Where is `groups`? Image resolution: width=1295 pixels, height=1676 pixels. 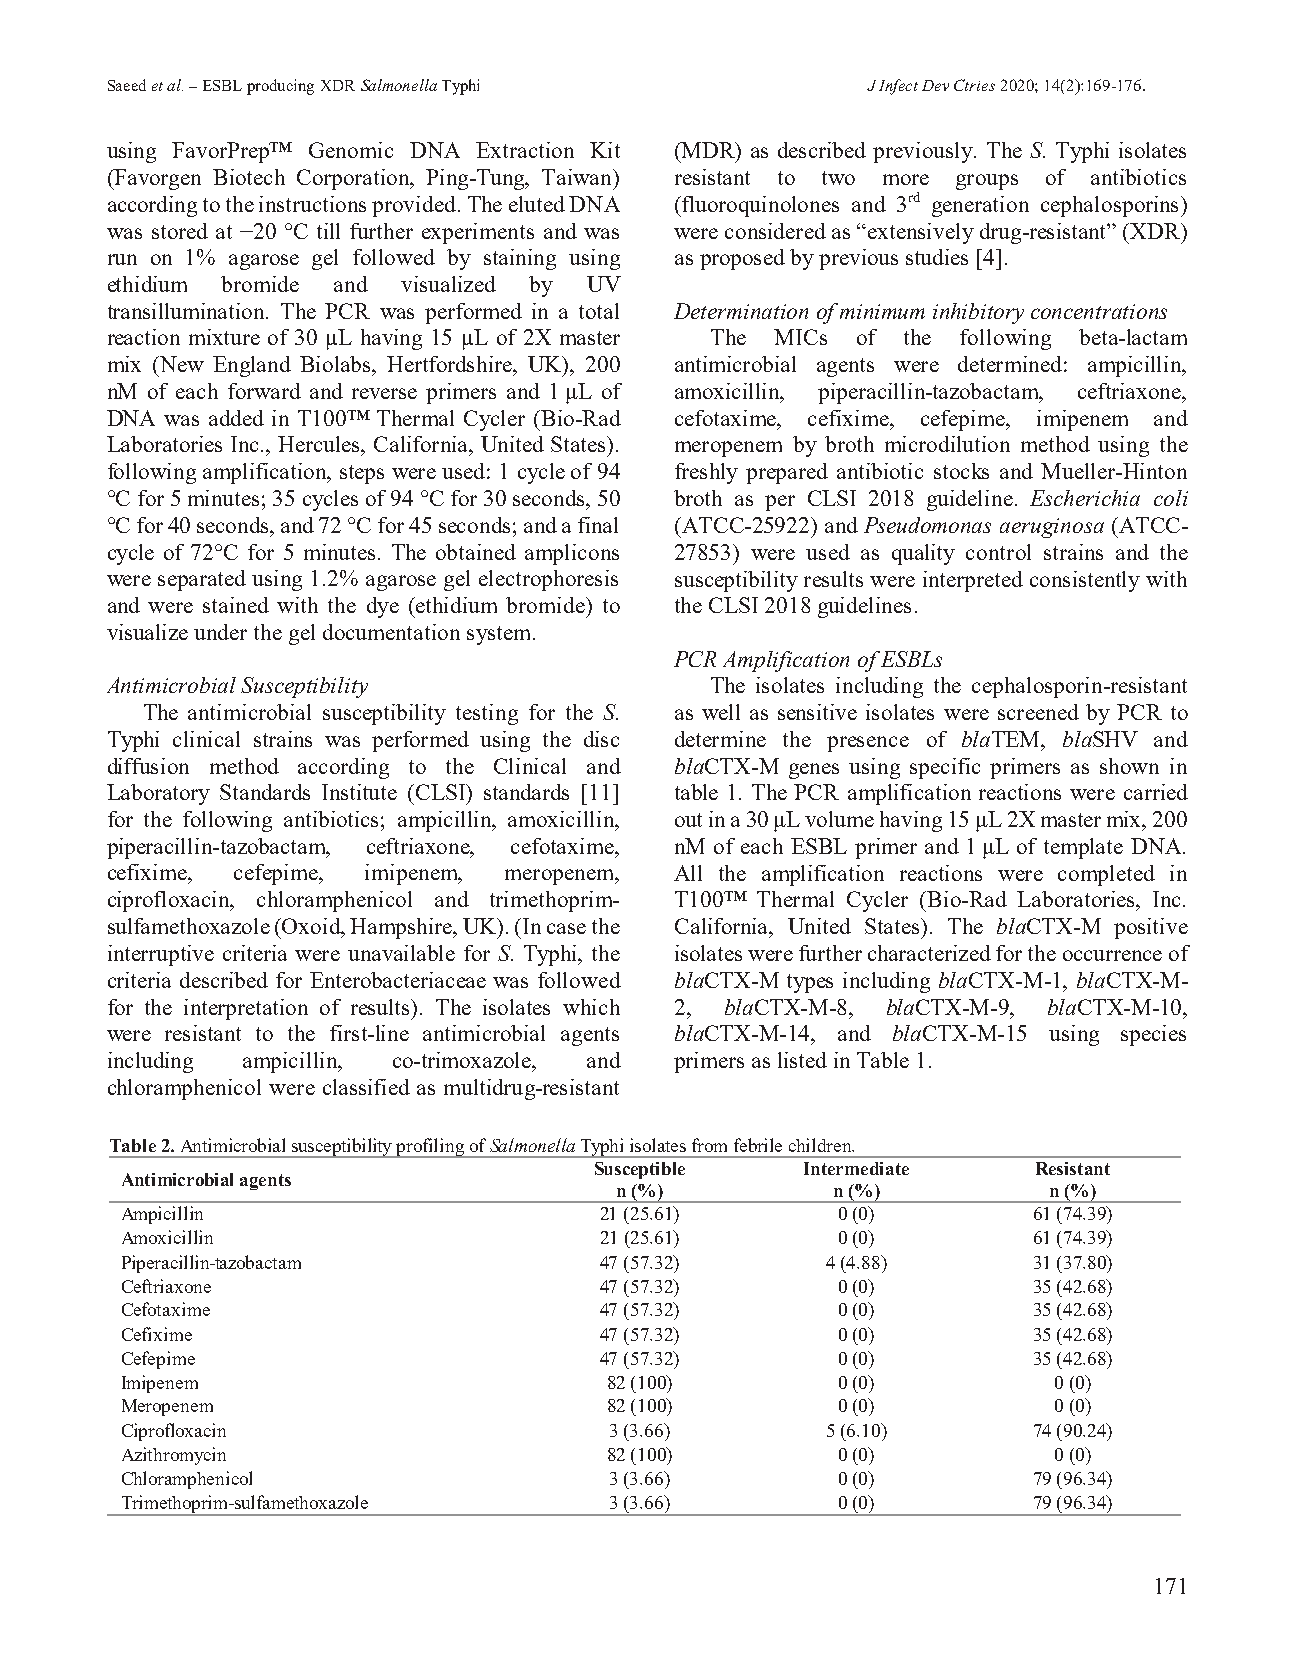
groups is located at coordinates (987, 182).
